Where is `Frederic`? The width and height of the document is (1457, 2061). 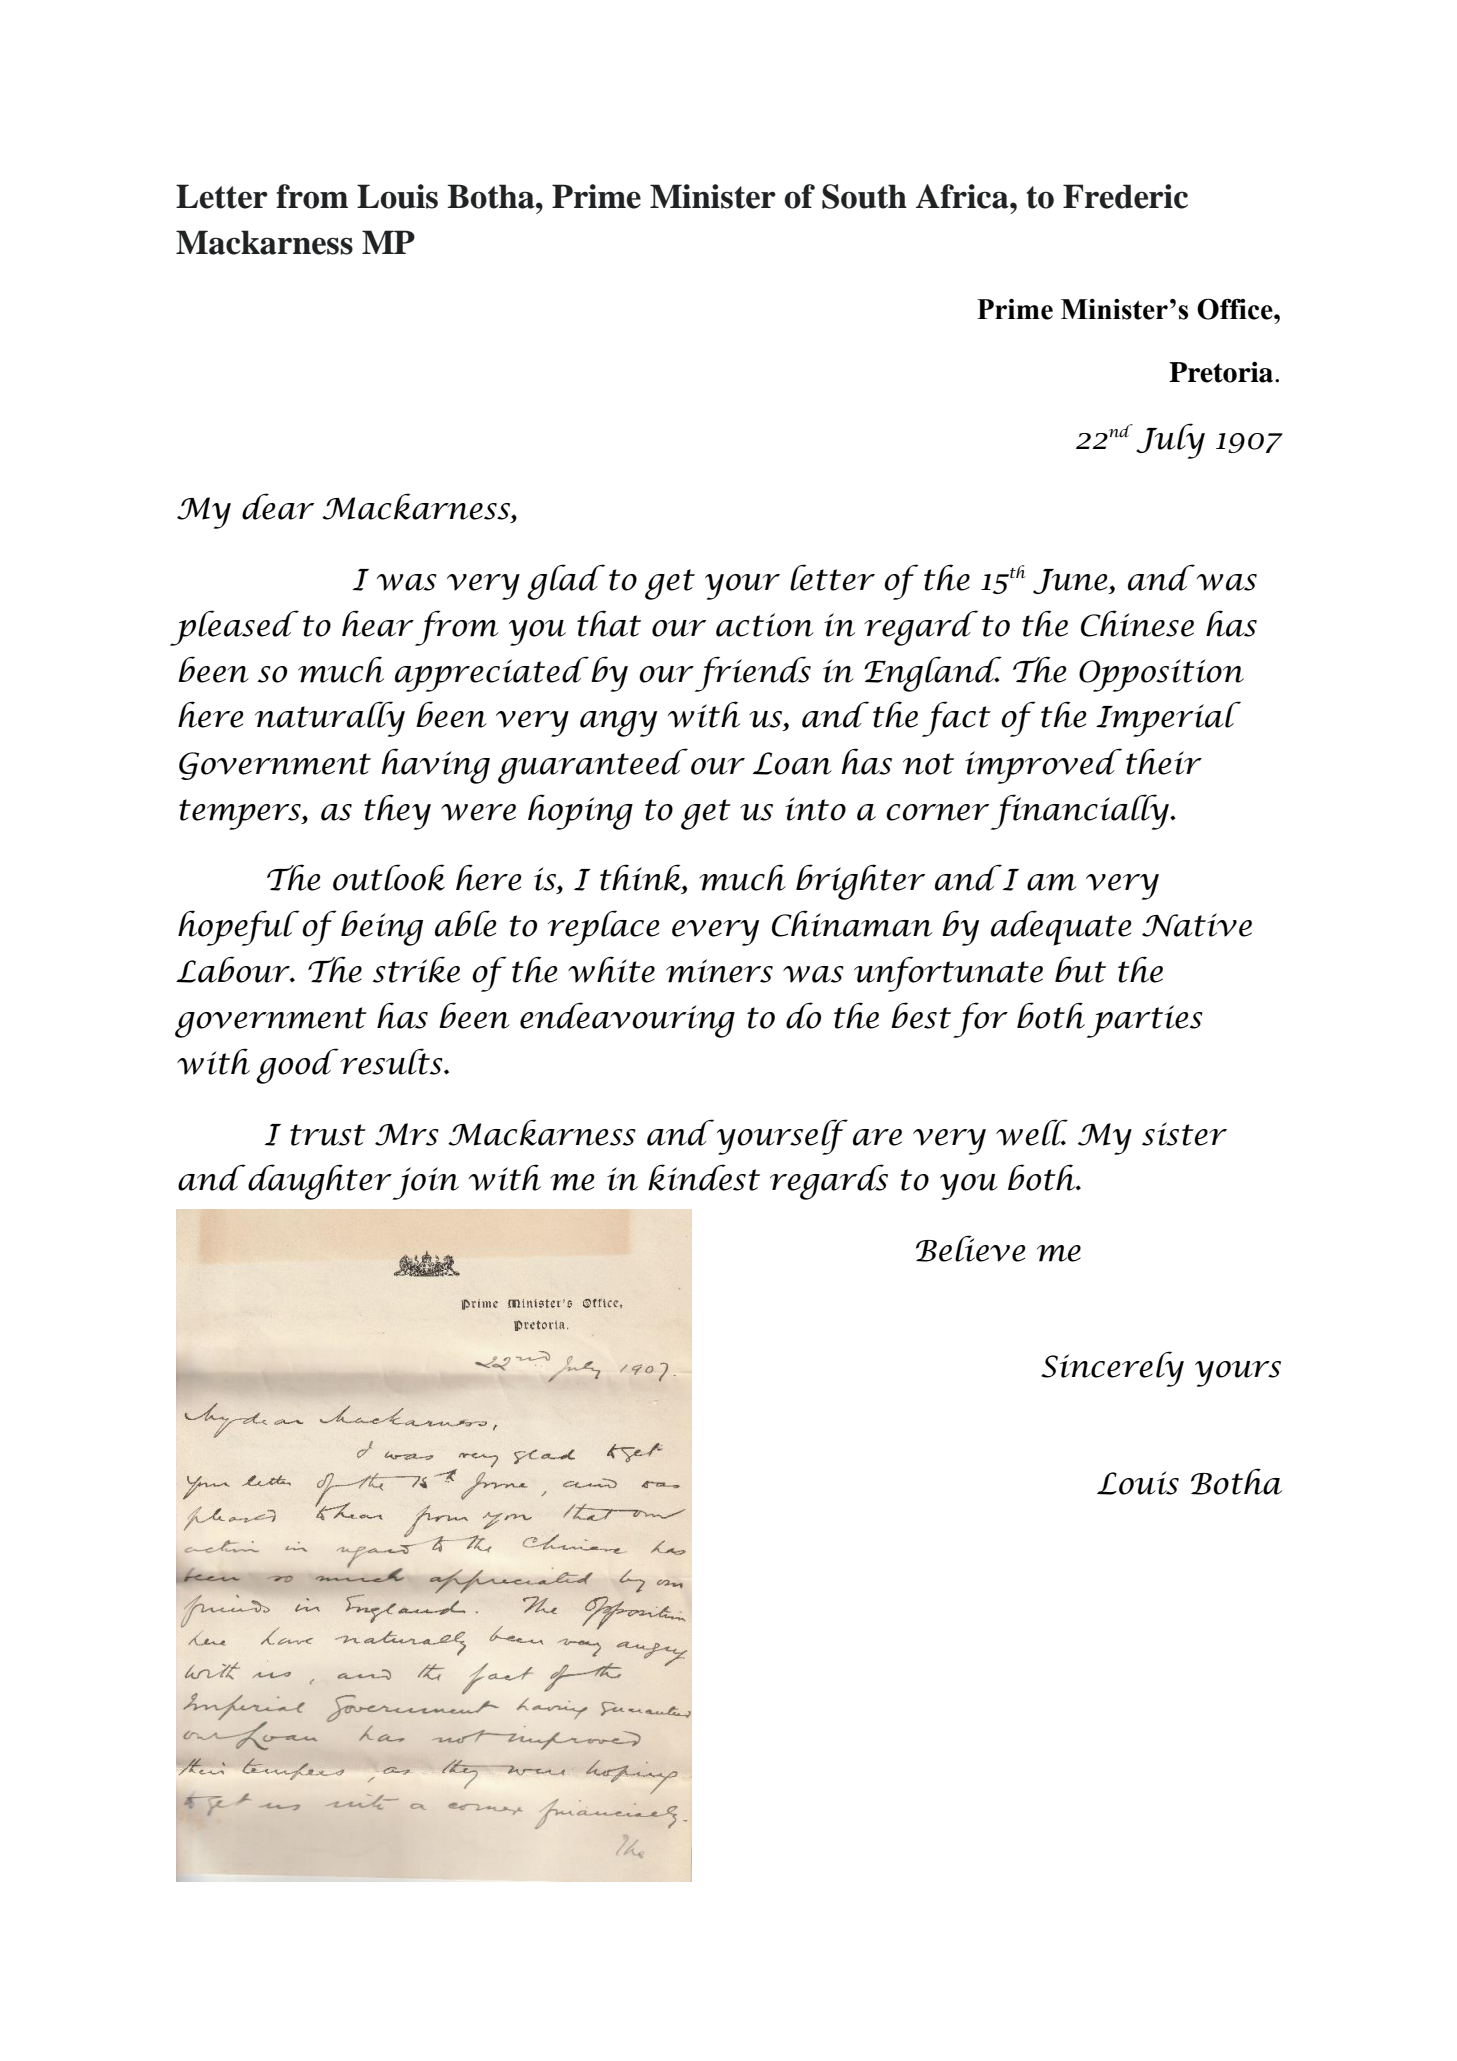 Frederic is located at coordinates (1125, 196).
